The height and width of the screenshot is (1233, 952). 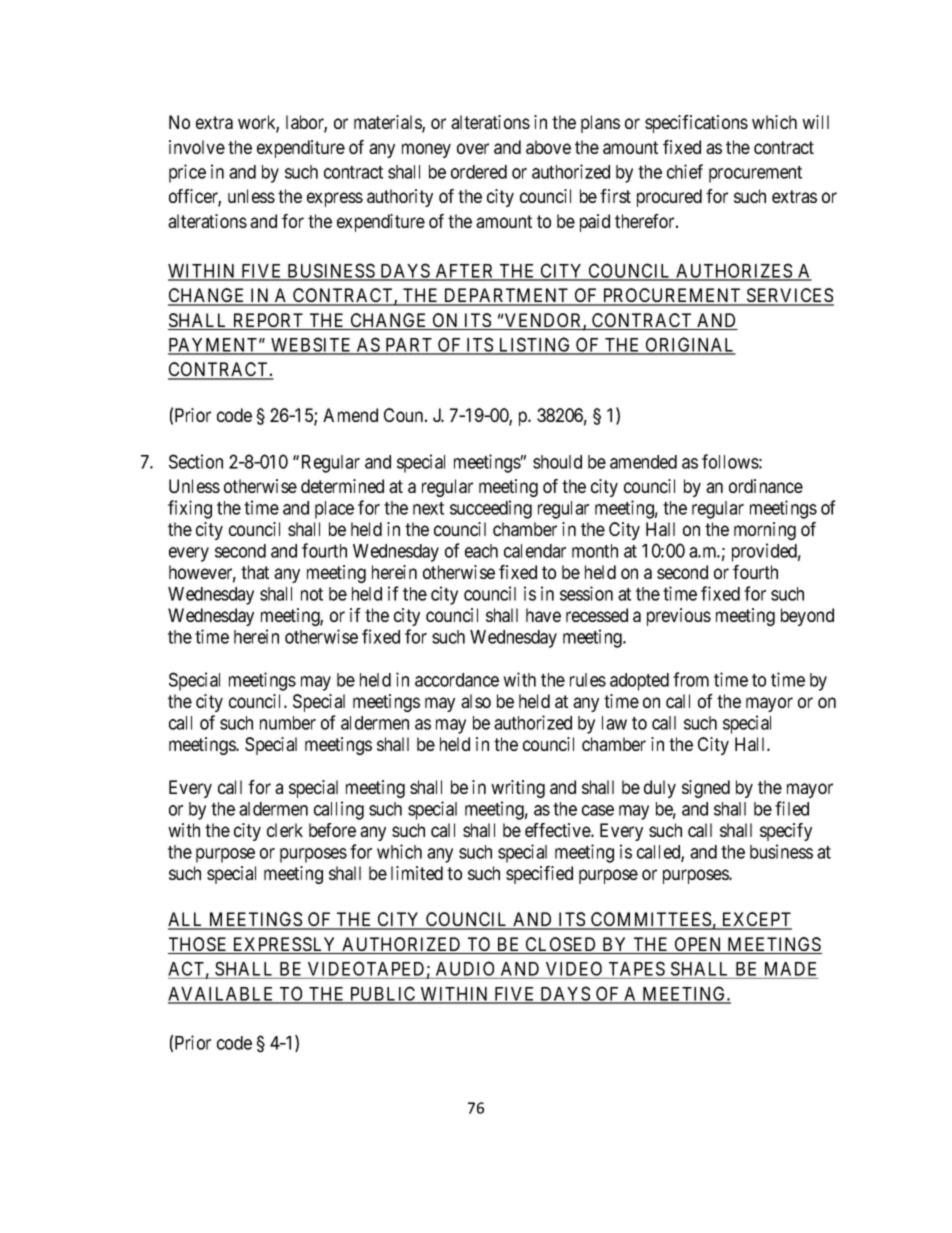 What do you see at coordinates (255, 572) in the screenshot?
I see `that` at bounding box center [255, 572].
